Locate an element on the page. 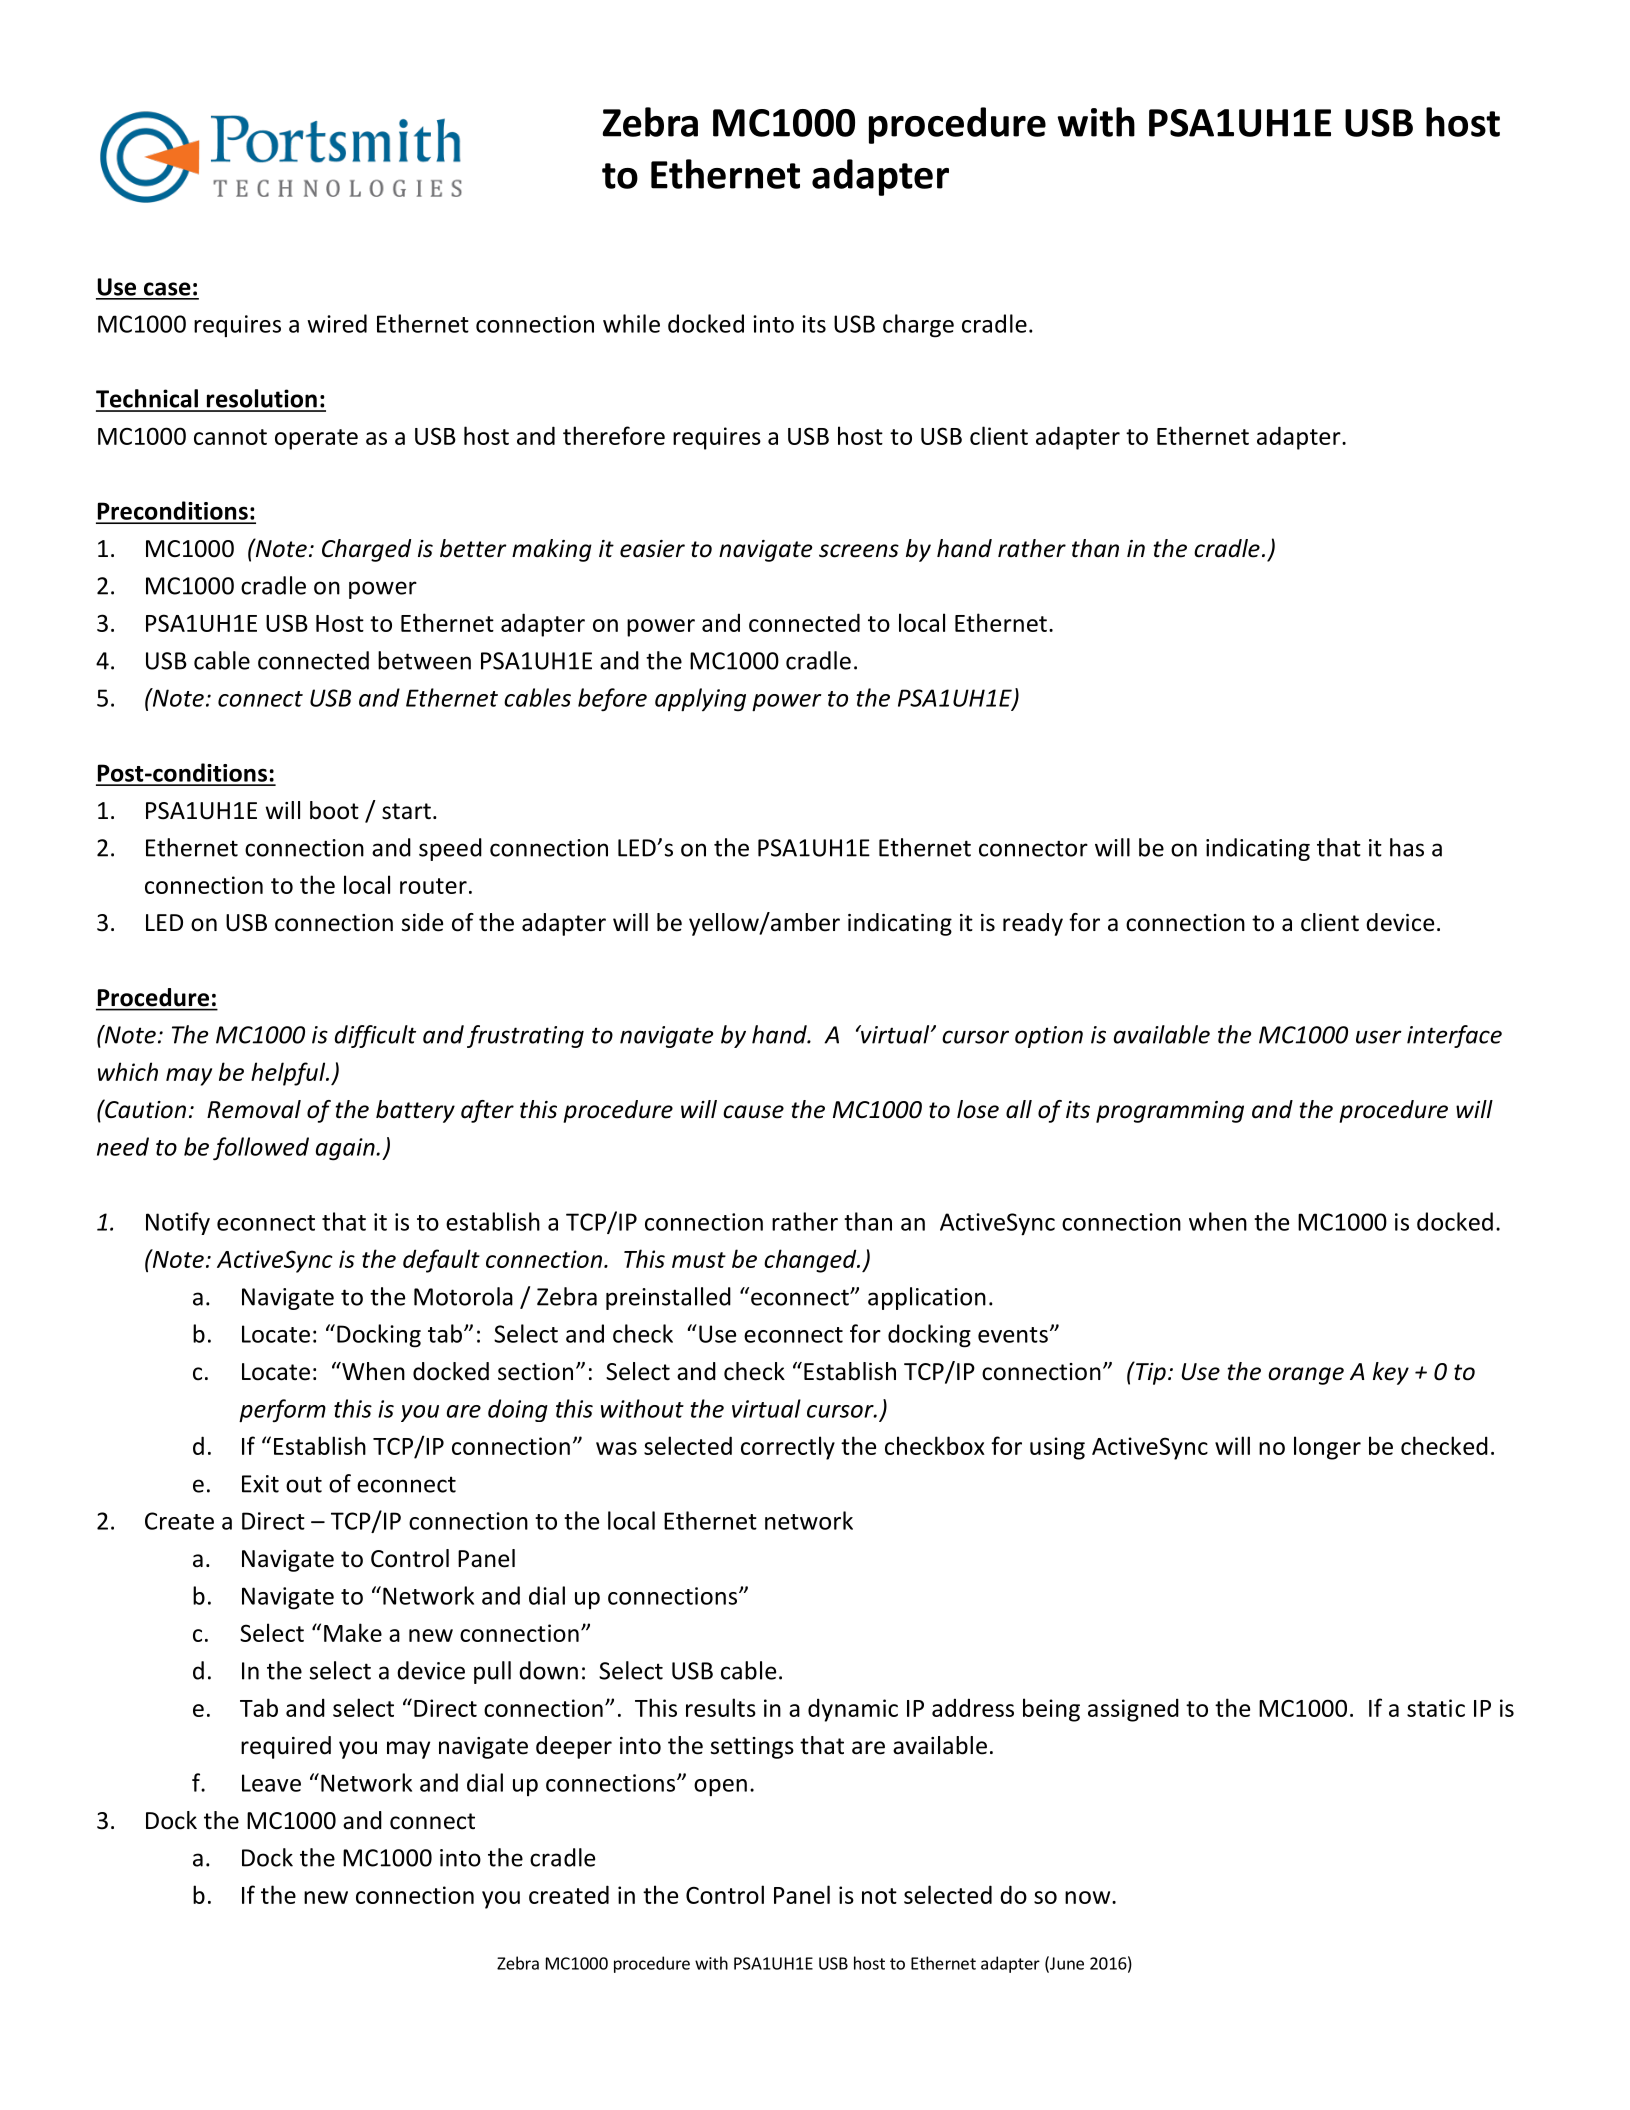 The image size is (1630, 2110). perform is located at coordinates (282, 1411).
